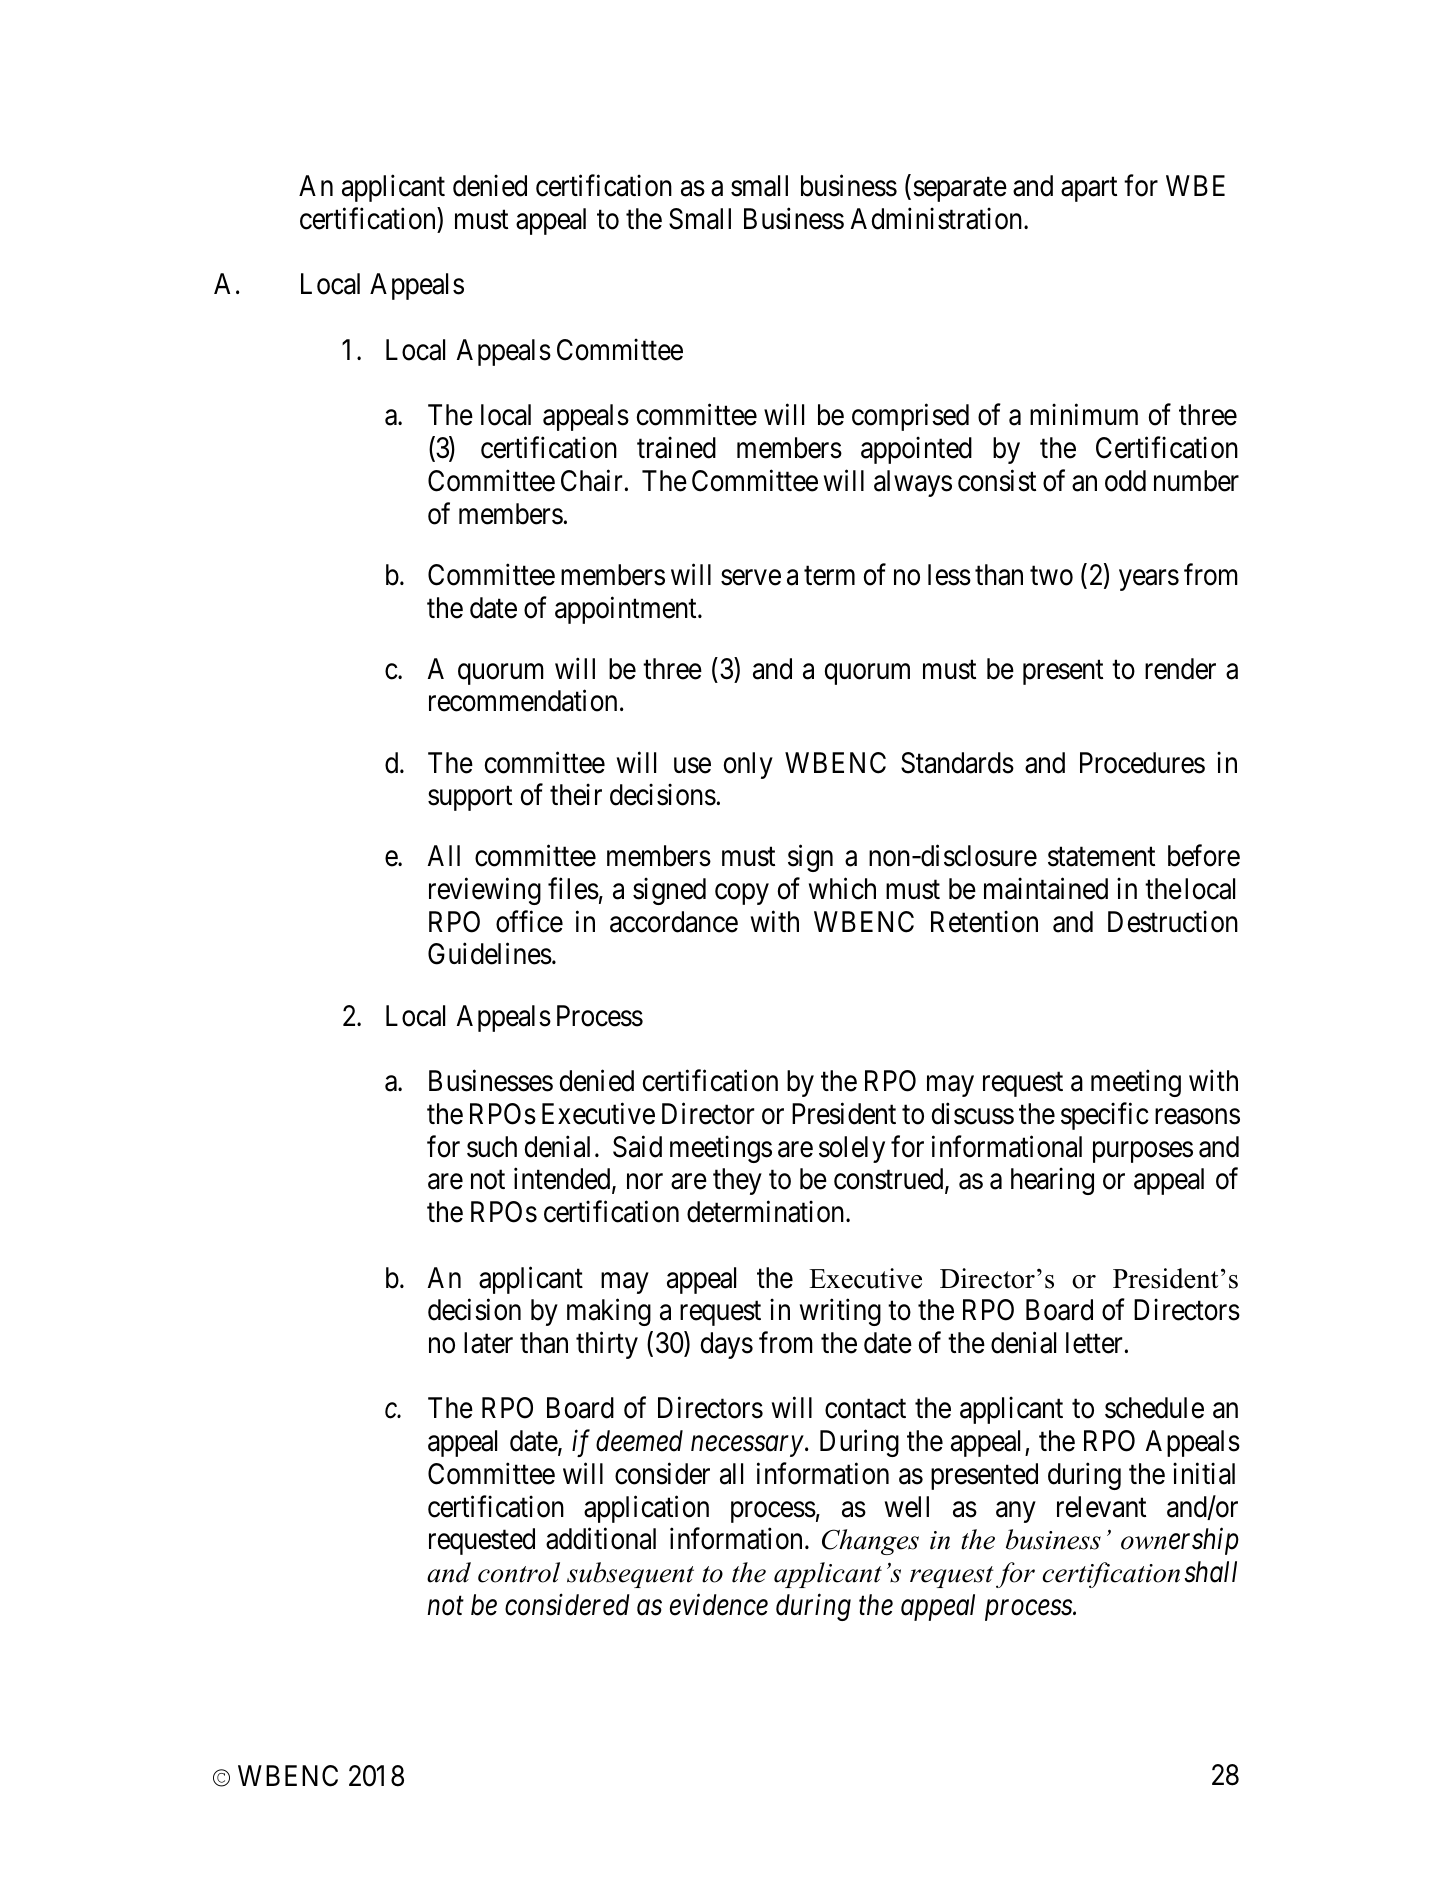 The image size is (1452, 1879). Describe the element at coordinates (519, 1572) in the screenshot. I see `control` at that location.
